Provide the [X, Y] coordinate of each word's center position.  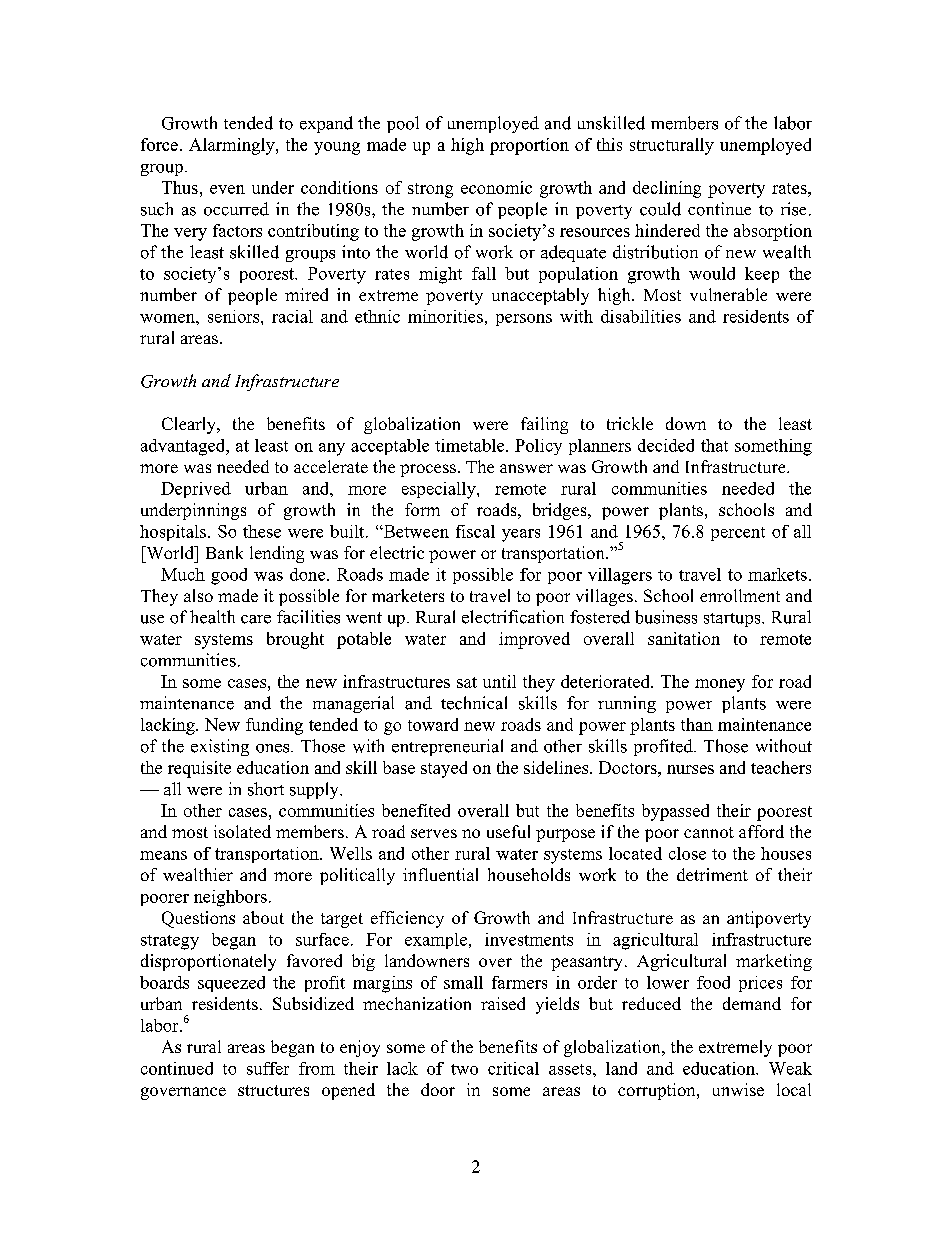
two [464, 1069]
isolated [242, 831]
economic [496, 187]
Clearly [190, 425]
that [714, 445]
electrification [513, 617]
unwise [738, 1089]
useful [508, 831]
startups [733, 620]
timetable [471, 445]
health [212, 617]
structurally [672, 146]
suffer [268, 1068]
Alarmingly [233, 146]
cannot [709, 832]
